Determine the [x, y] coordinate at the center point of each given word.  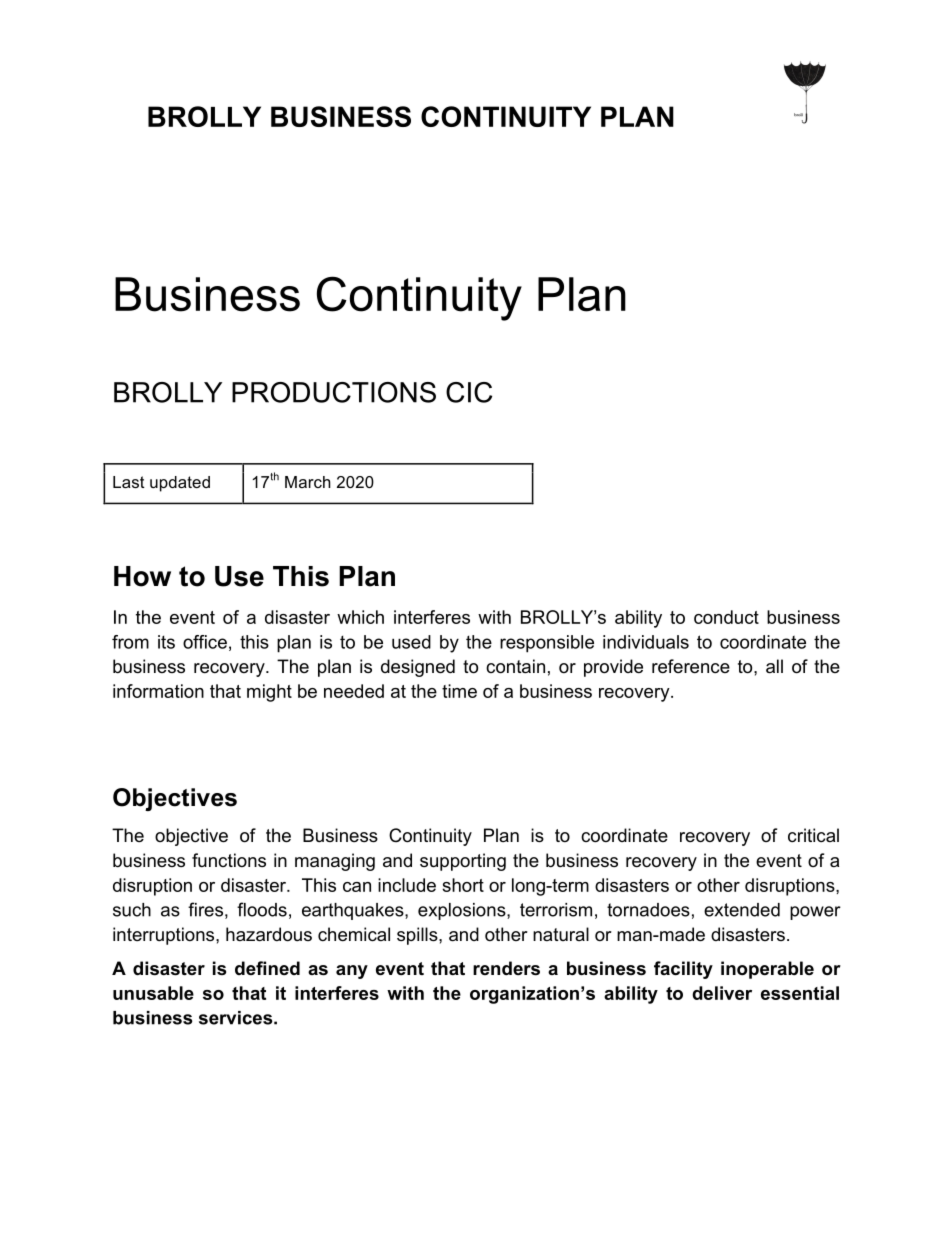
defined [267, 968]
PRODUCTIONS [334, 392]
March [308, 482]
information [158, 691]
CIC [469, 392]
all [774, 666]
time [459, 691]
